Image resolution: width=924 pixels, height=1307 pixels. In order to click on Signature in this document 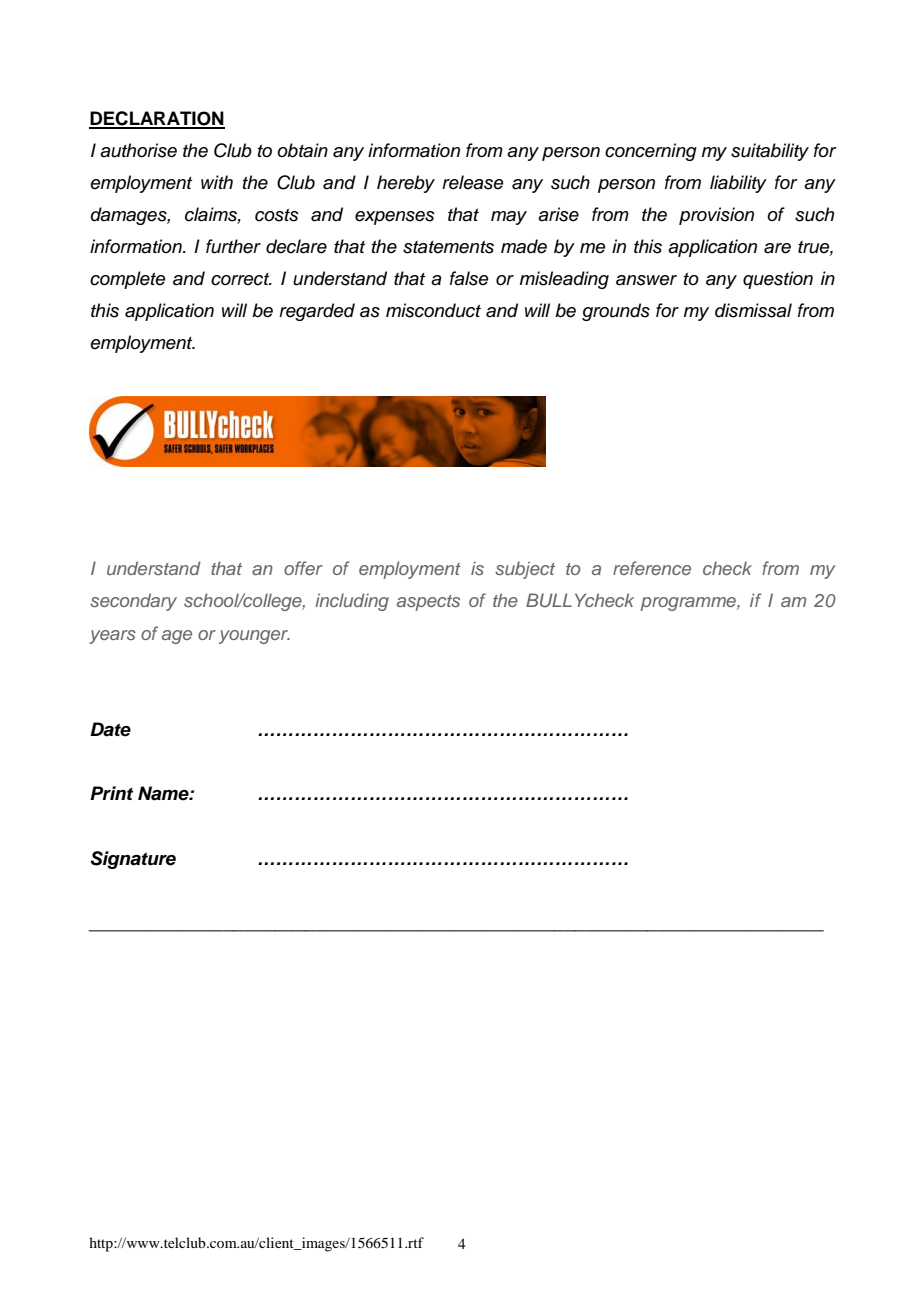, I will do `click(133, 860)`.
